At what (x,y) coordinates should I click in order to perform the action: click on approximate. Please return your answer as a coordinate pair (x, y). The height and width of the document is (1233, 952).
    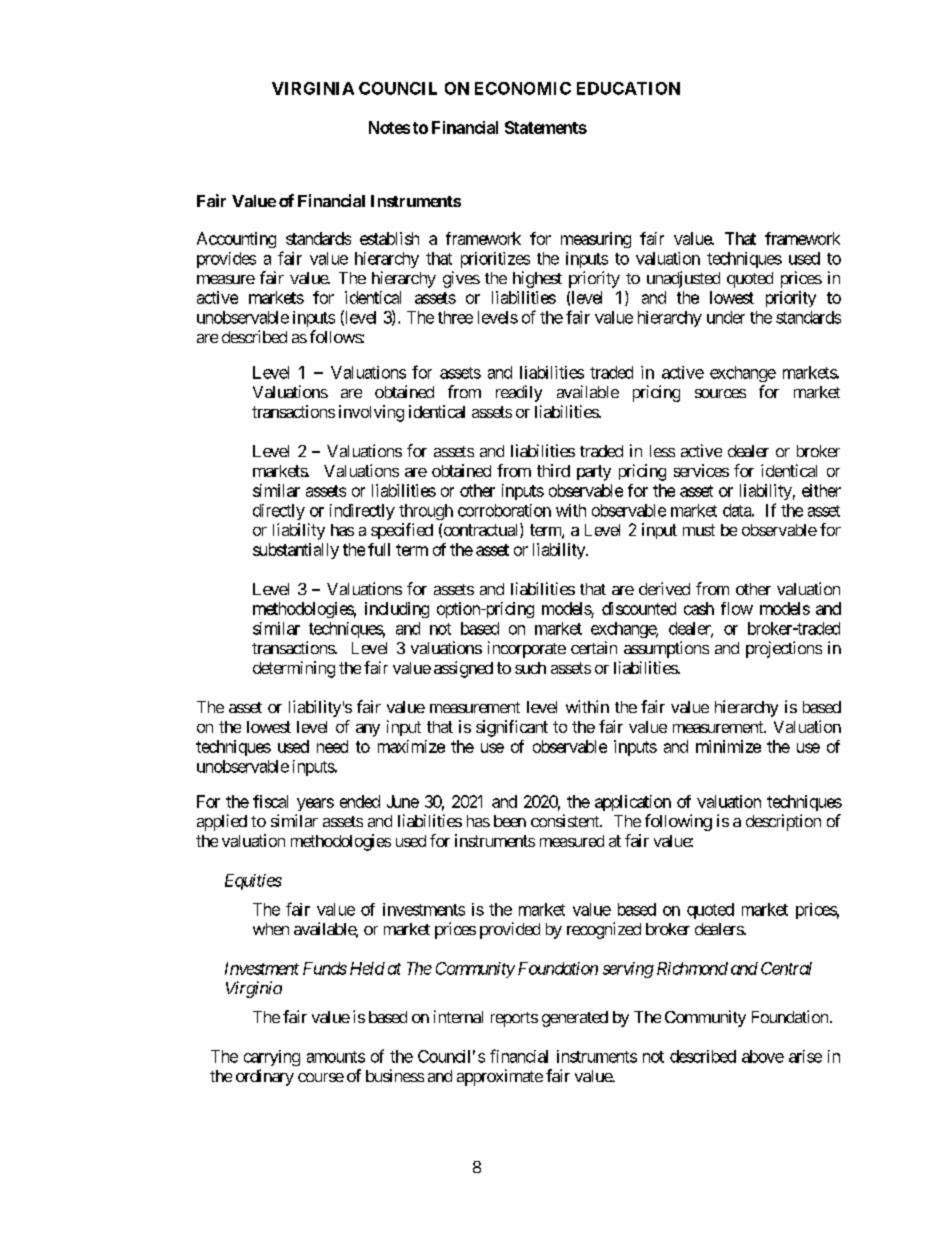
    Looking at the image, I should click on (500, 1077).
